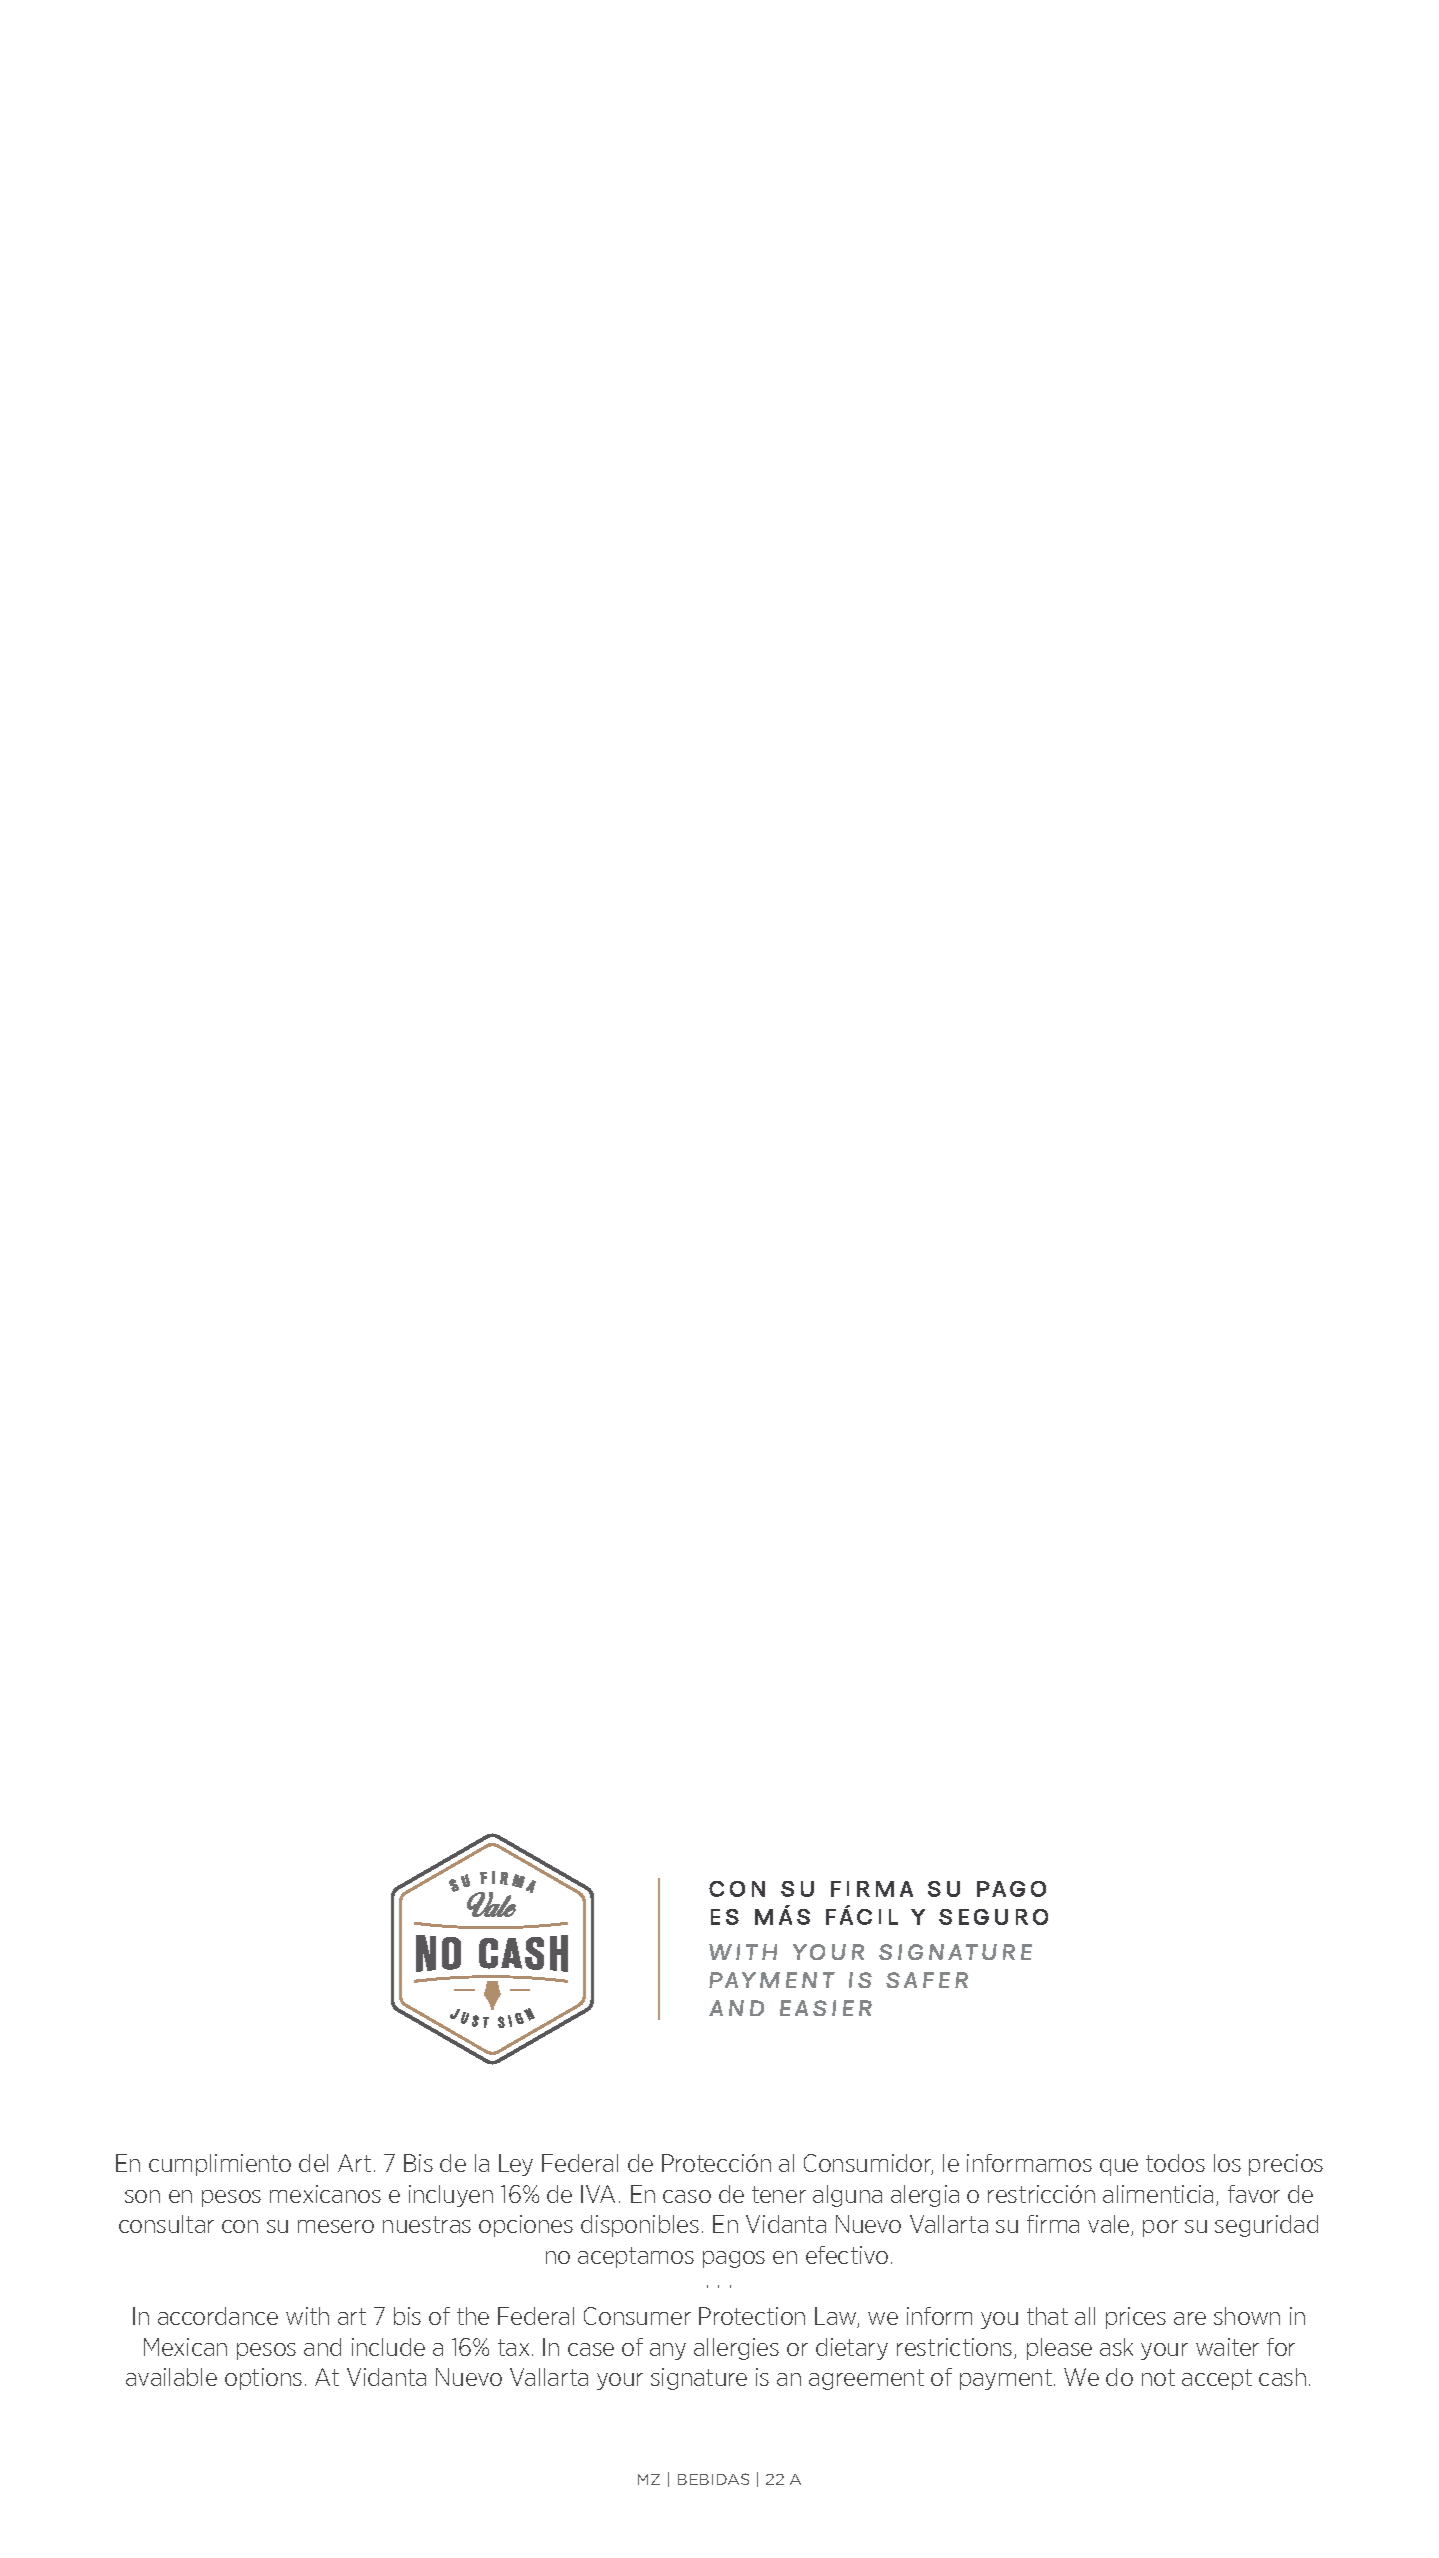 The height and width of the screenshot is (2558, 1439). Describe the element at coordinates (1119, 2167) in the screenshot. I see `que` at that location.
